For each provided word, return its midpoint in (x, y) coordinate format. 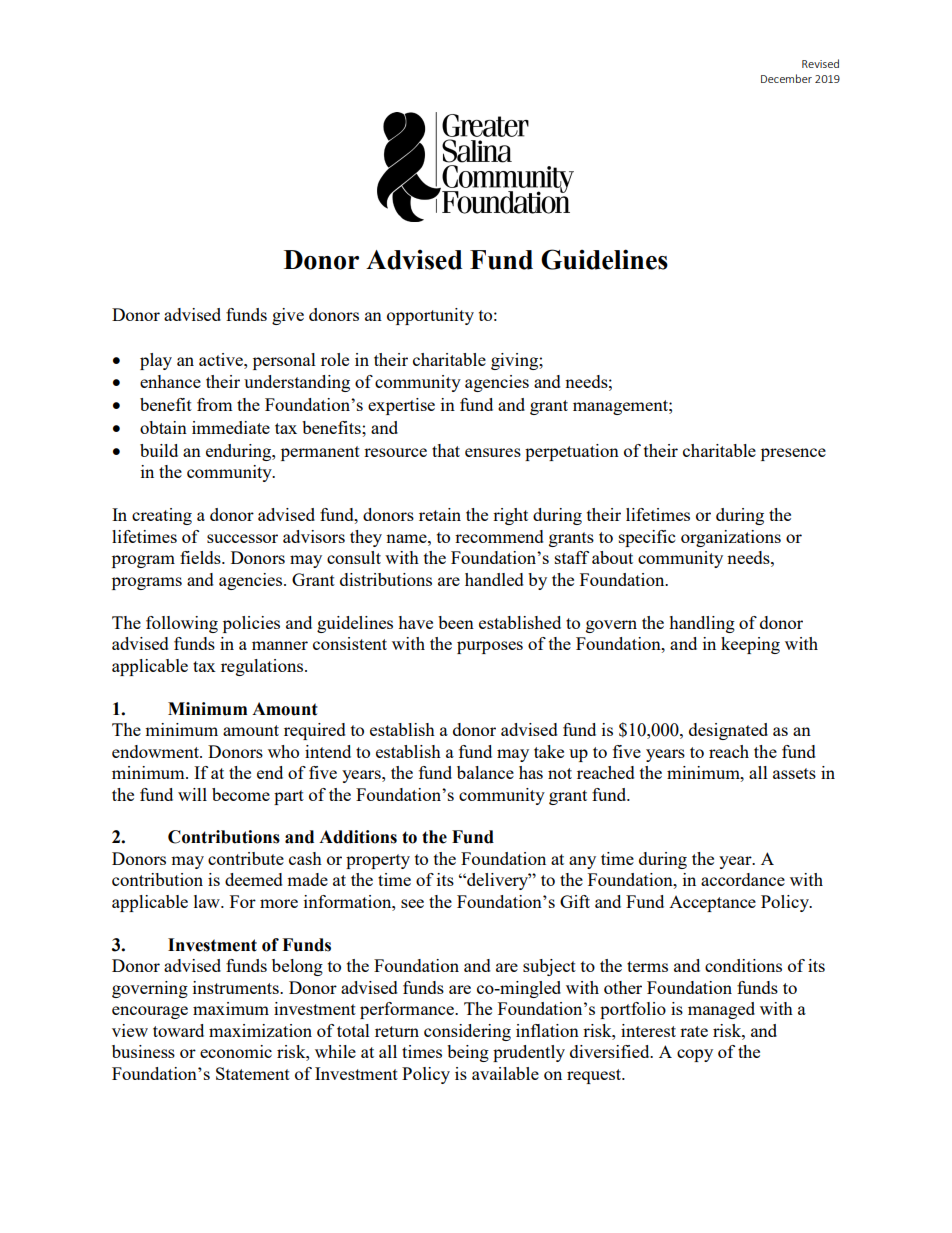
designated (728, 731)
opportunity (430, 316)
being (468, 1053)
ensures (493, 452)
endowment (156, 751)
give (288, 316)
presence (793, 454)
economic (236, 1051)
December (786, 78)
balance (485, 772)
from (215, 404)
